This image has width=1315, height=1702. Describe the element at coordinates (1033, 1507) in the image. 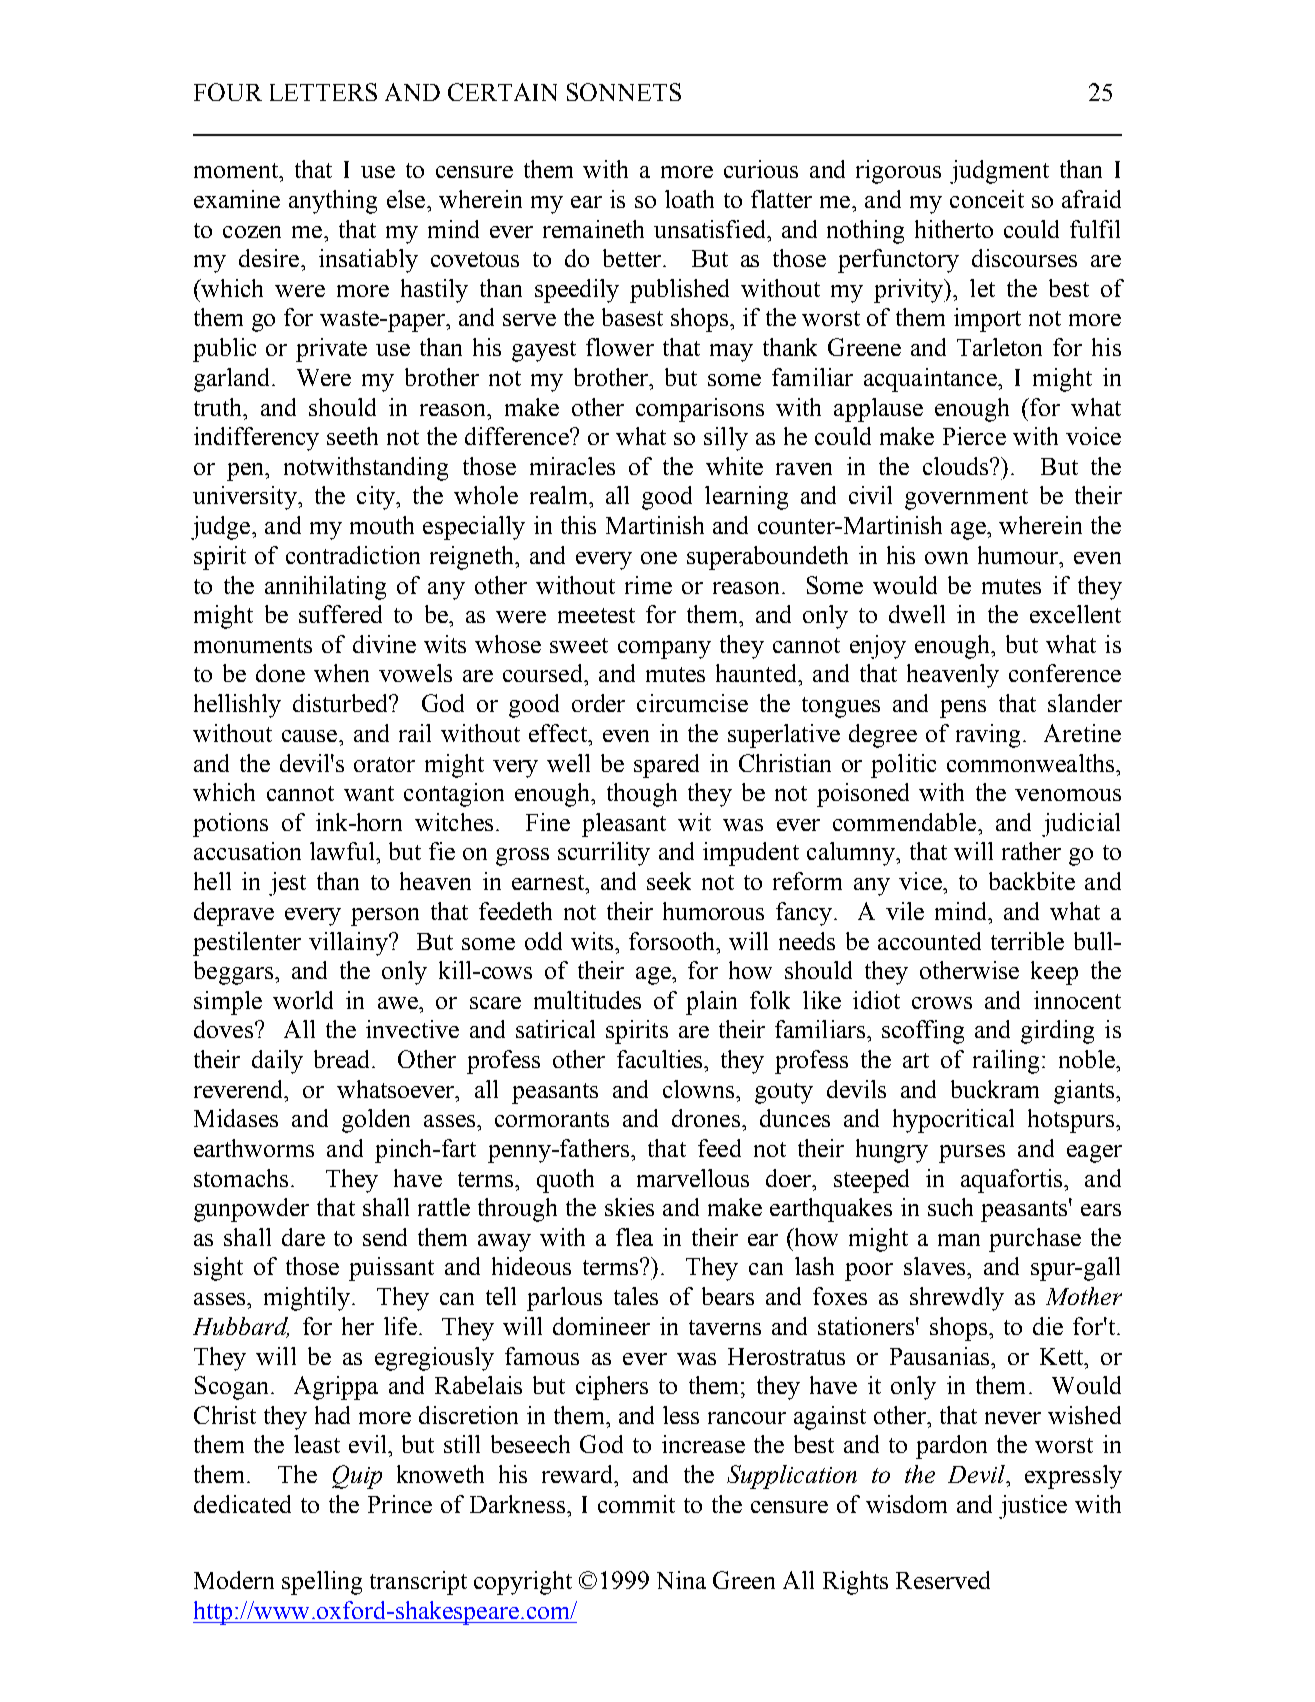

I see `justice` at that location.
